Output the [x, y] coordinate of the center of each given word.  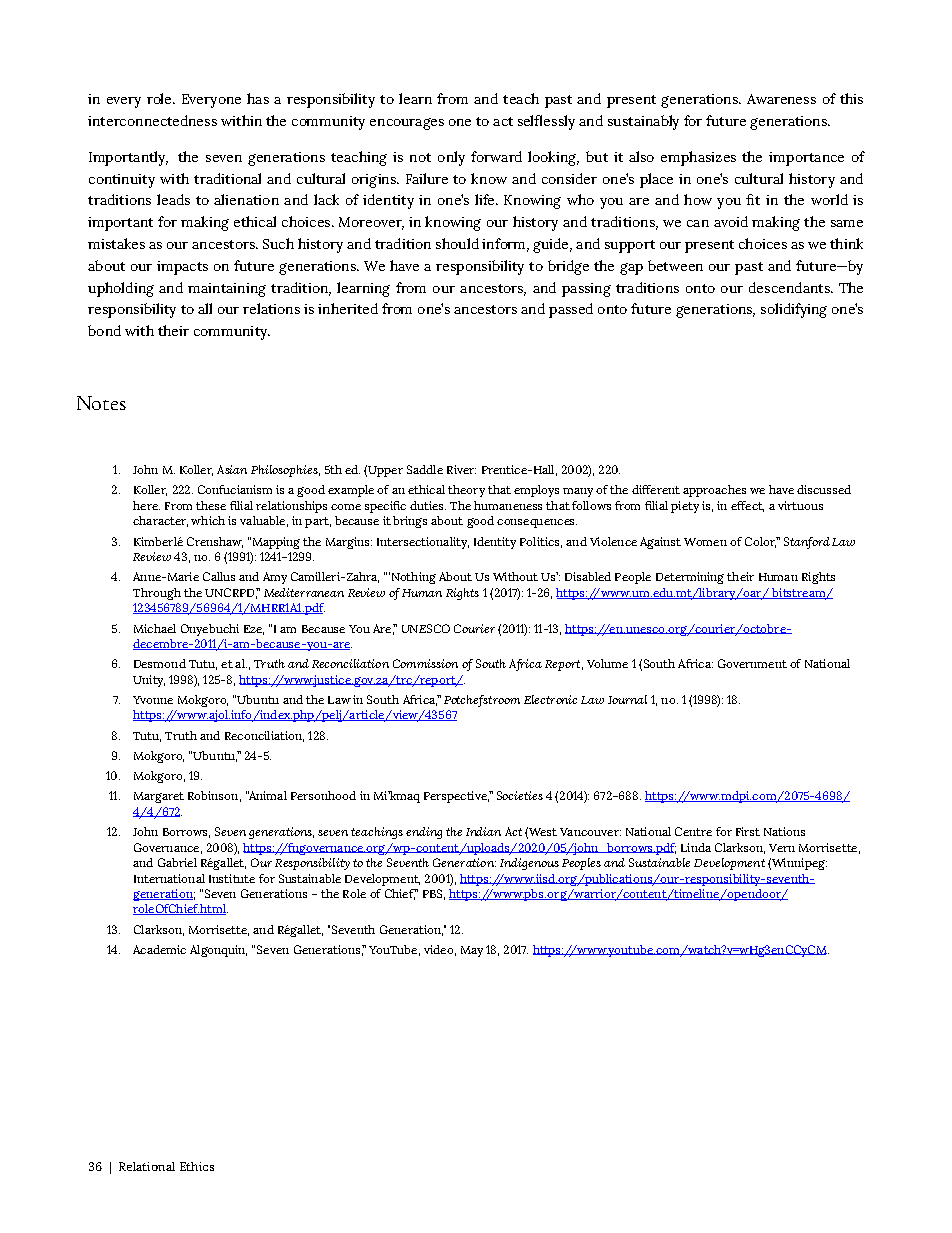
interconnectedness [152, 120]
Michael [155, 628]
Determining [690, 578]
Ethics [197, 1166]
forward [496, 156]
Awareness [781, 99]
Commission [425, 663]
